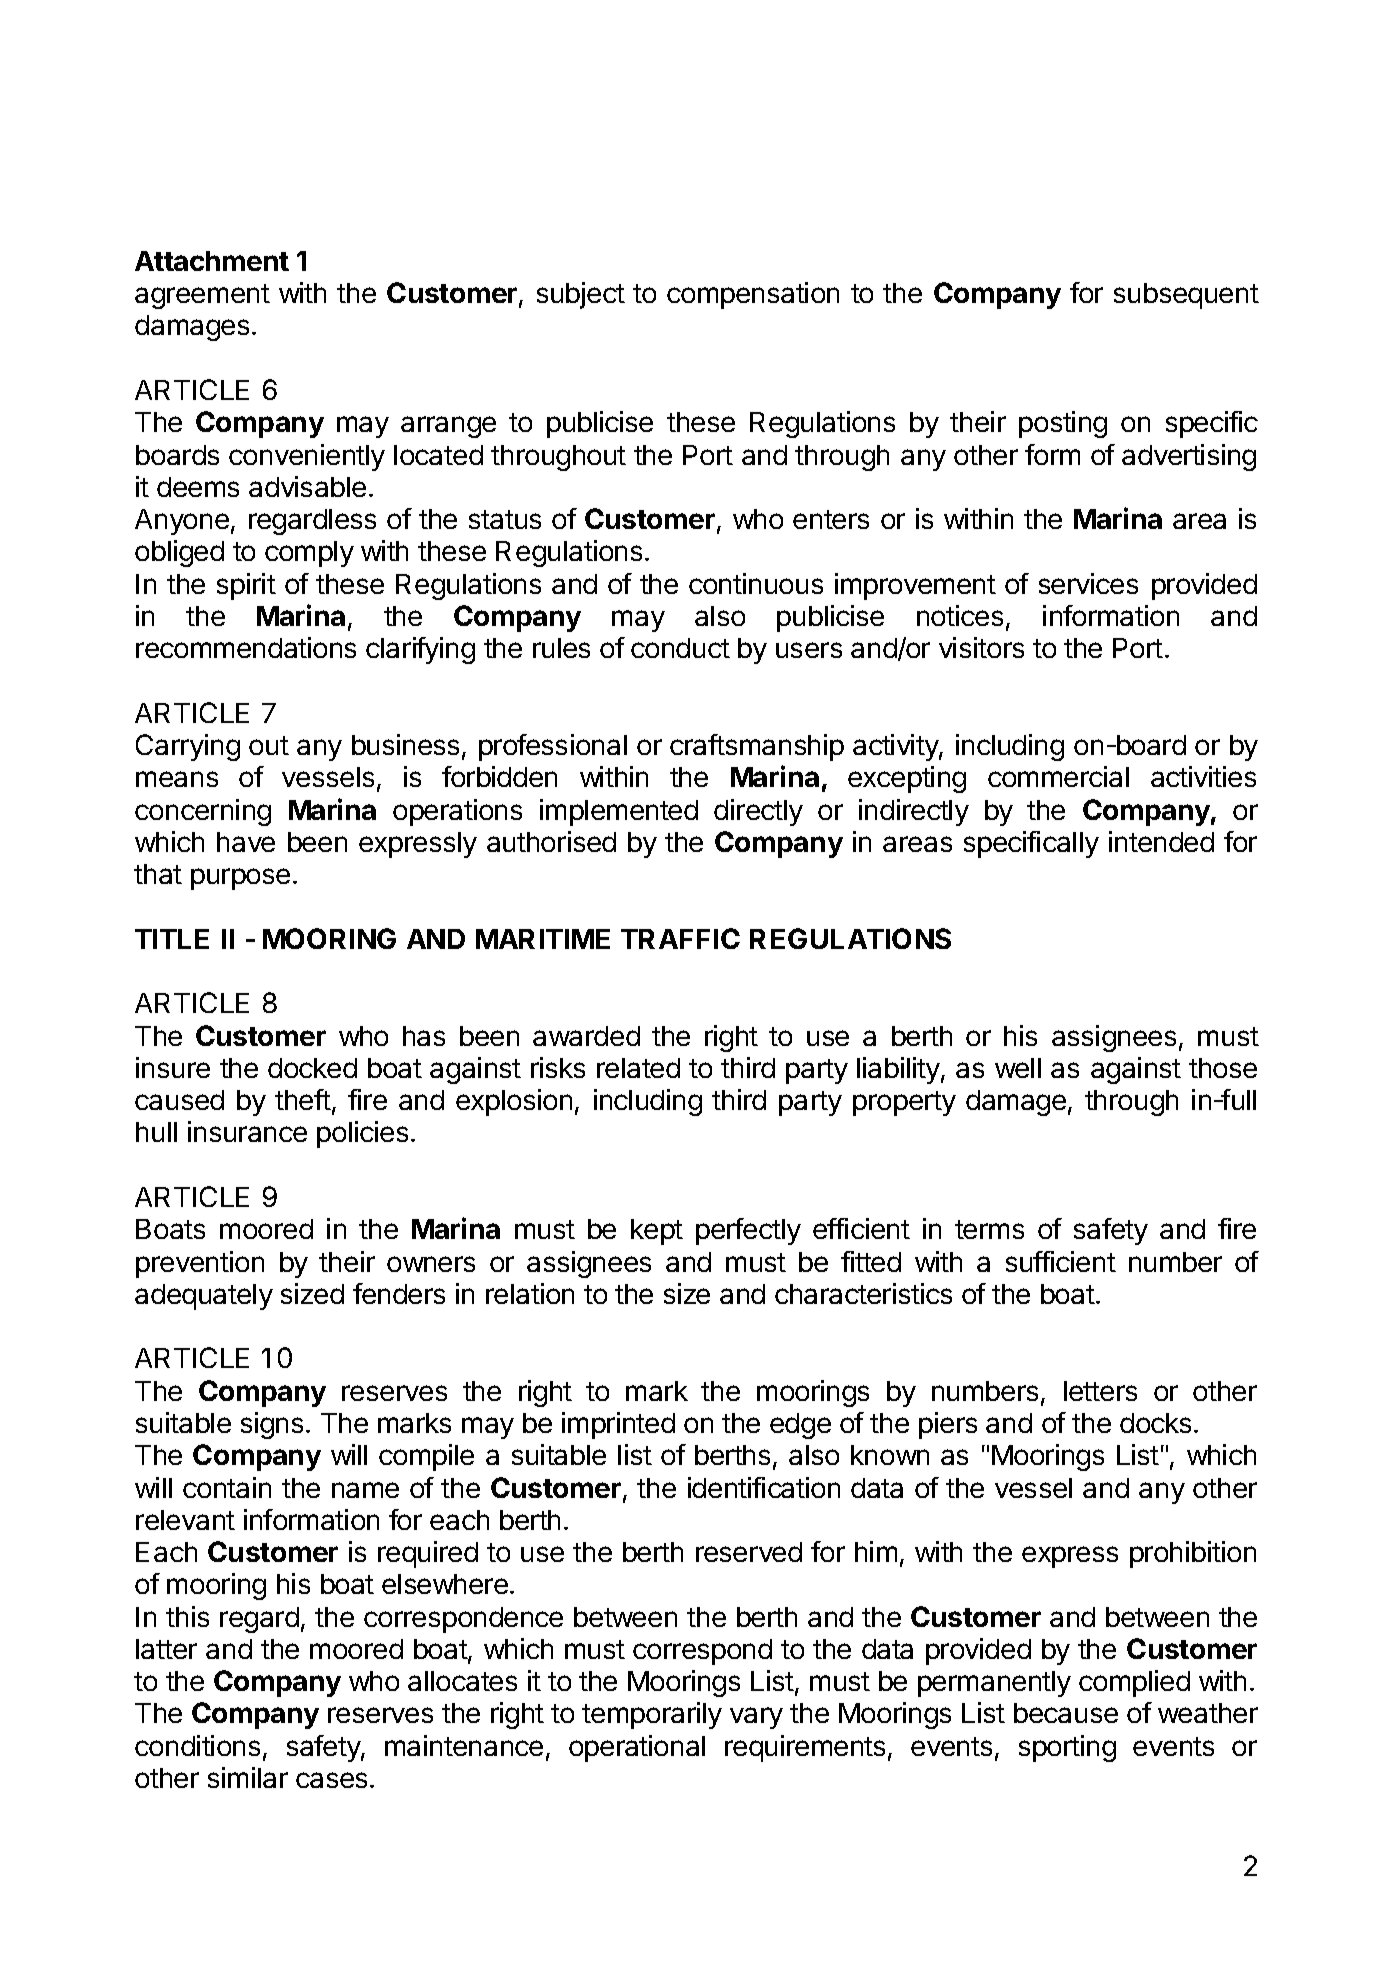 This document has width=1392, height=1969. I want to click on similar, so click(248, 1777).
